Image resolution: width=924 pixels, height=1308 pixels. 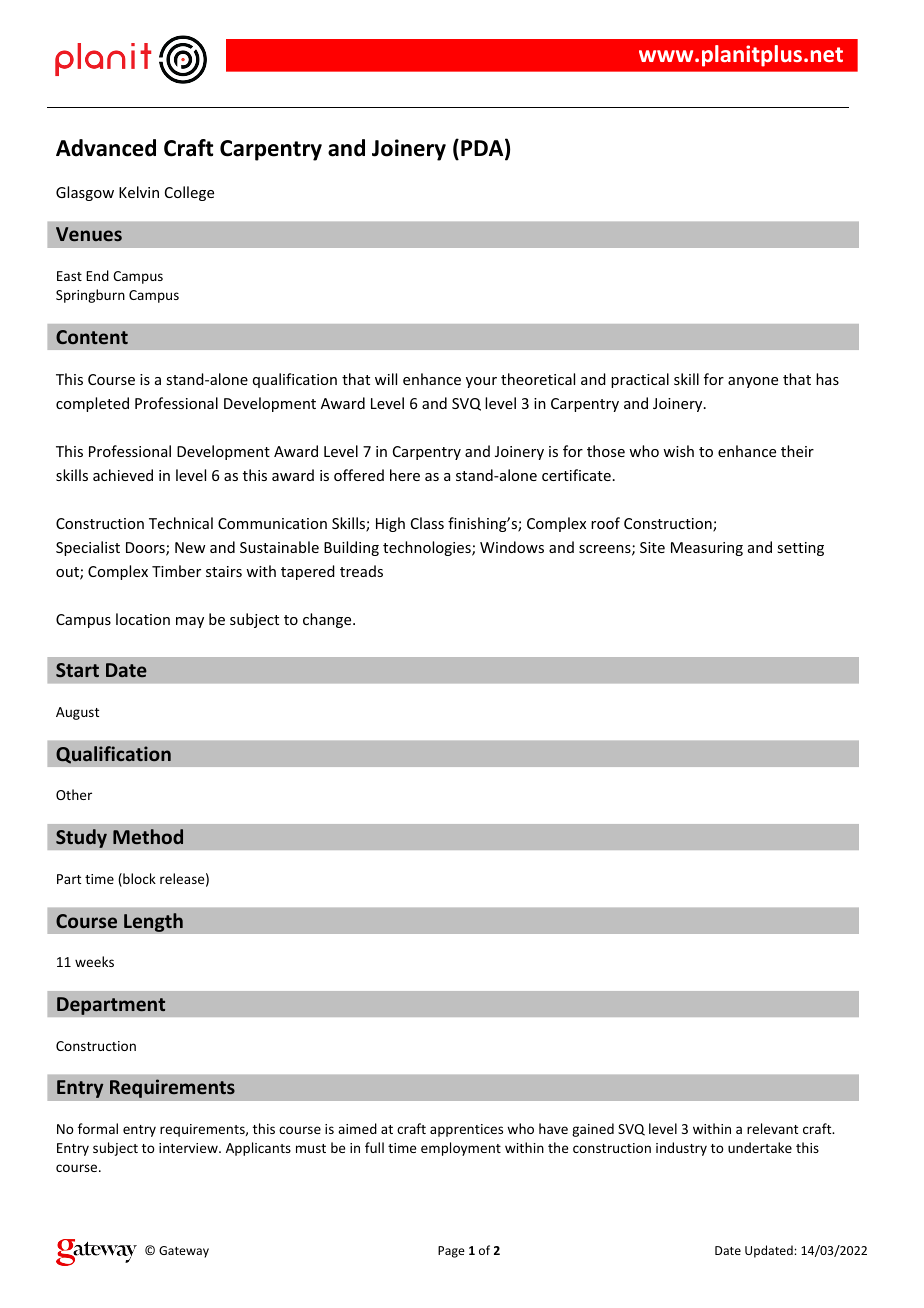 I want to click on August, so click(x=77, y=713).
